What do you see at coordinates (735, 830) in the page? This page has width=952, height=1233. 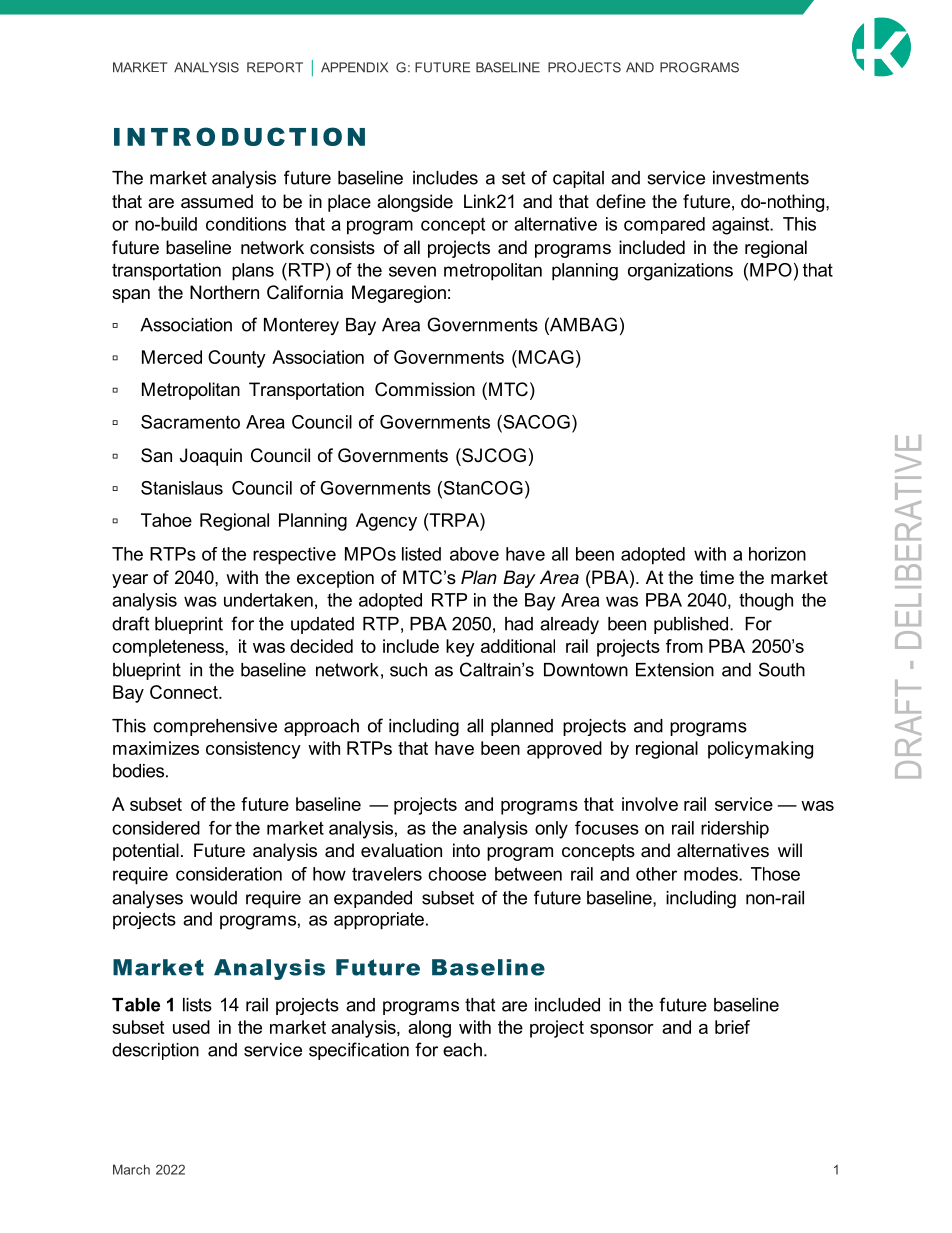 I see `ridership` at bounding box center [735, 830].
